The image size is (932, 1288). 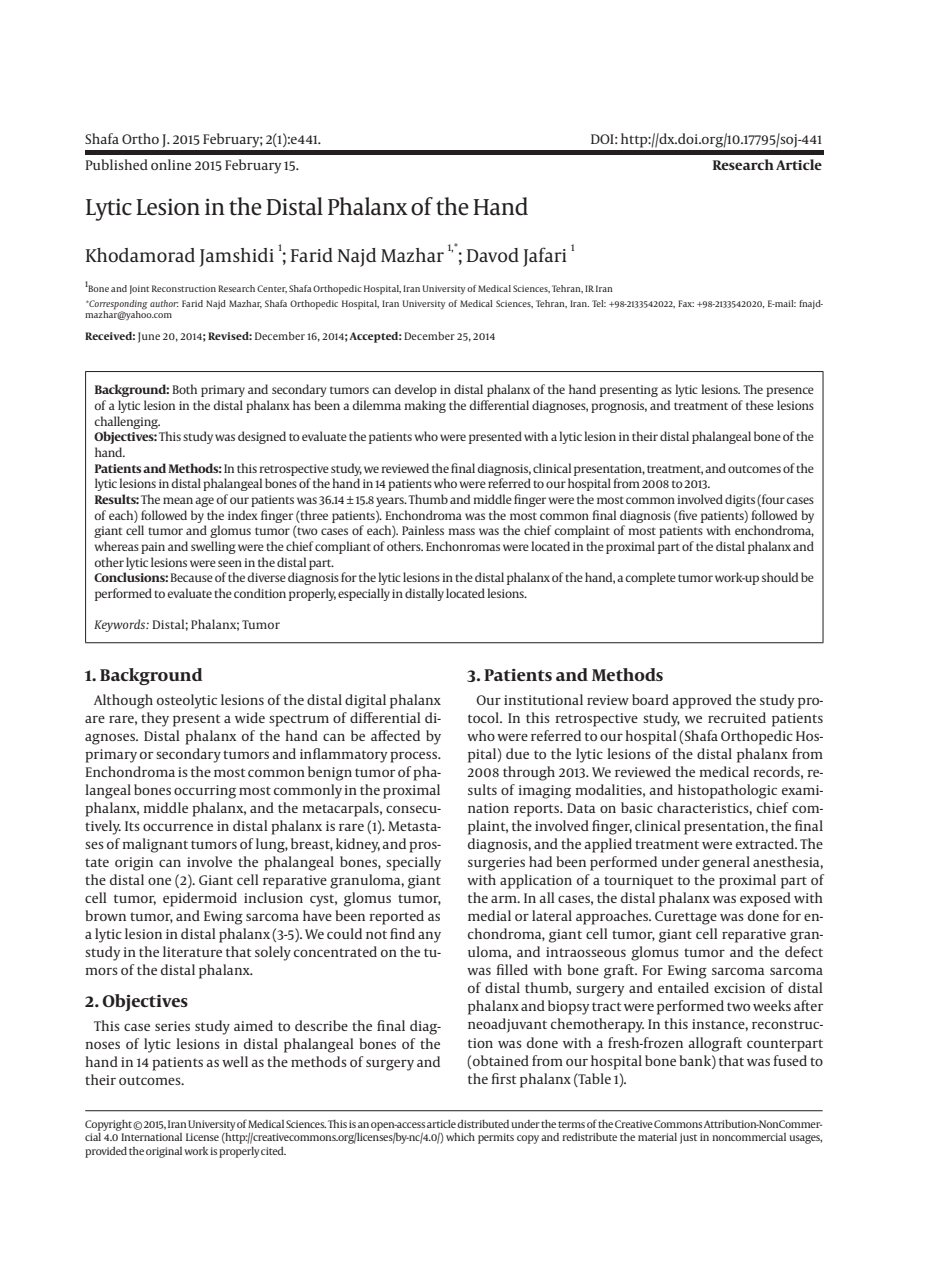 I want to click on cited, so click(x=273, y=1151).
